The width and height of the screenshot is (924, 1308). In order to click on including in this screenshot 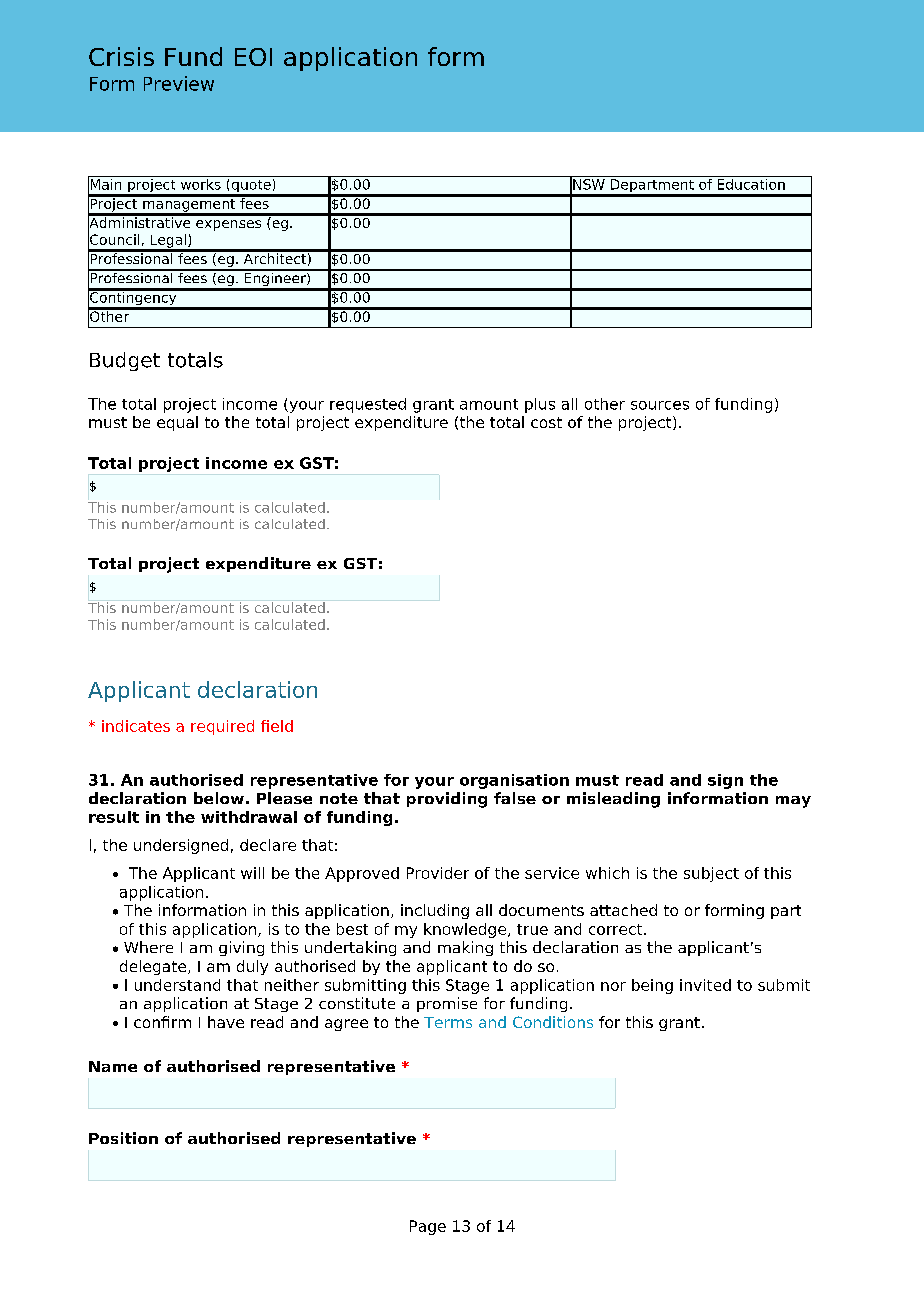, I will do `click(435, 911)`.
